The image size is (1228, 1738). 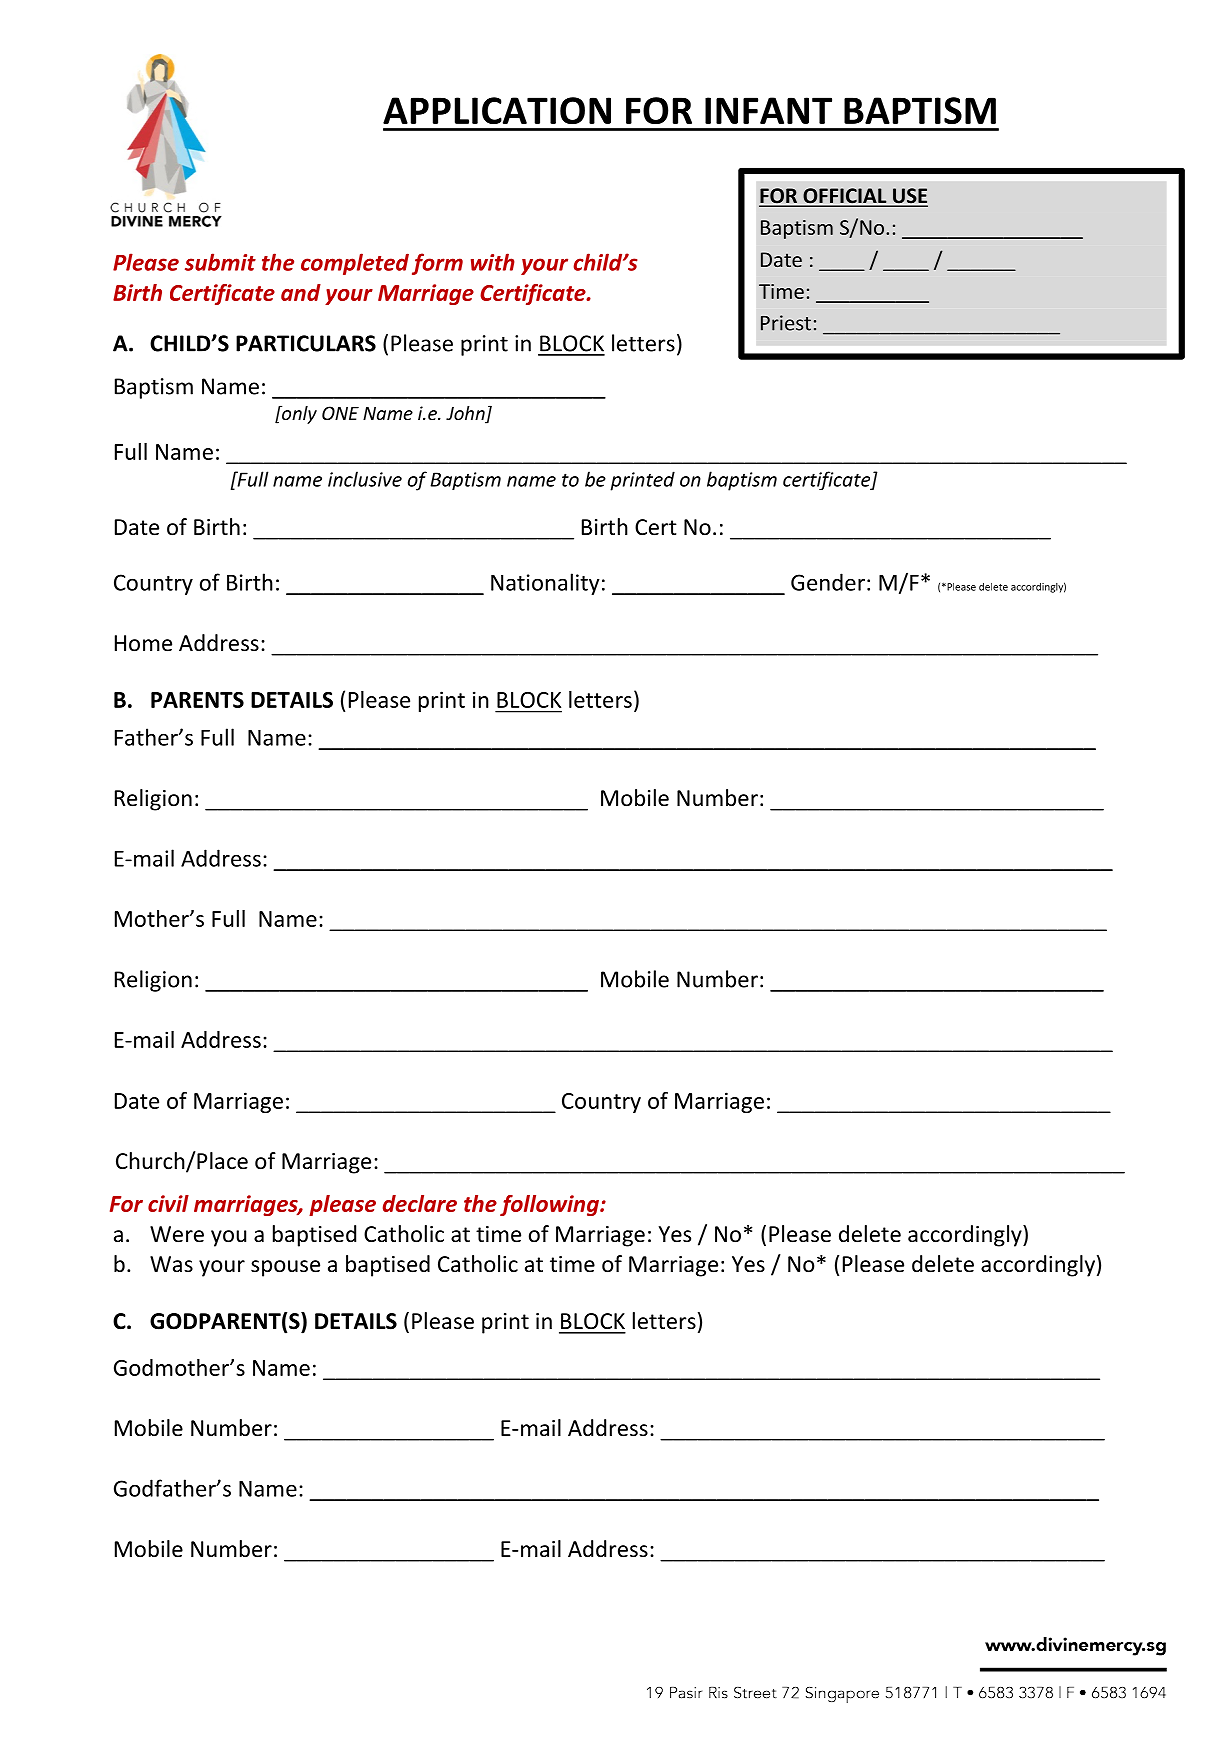 I want to click on INFANT, so click(x=768, y=110).
